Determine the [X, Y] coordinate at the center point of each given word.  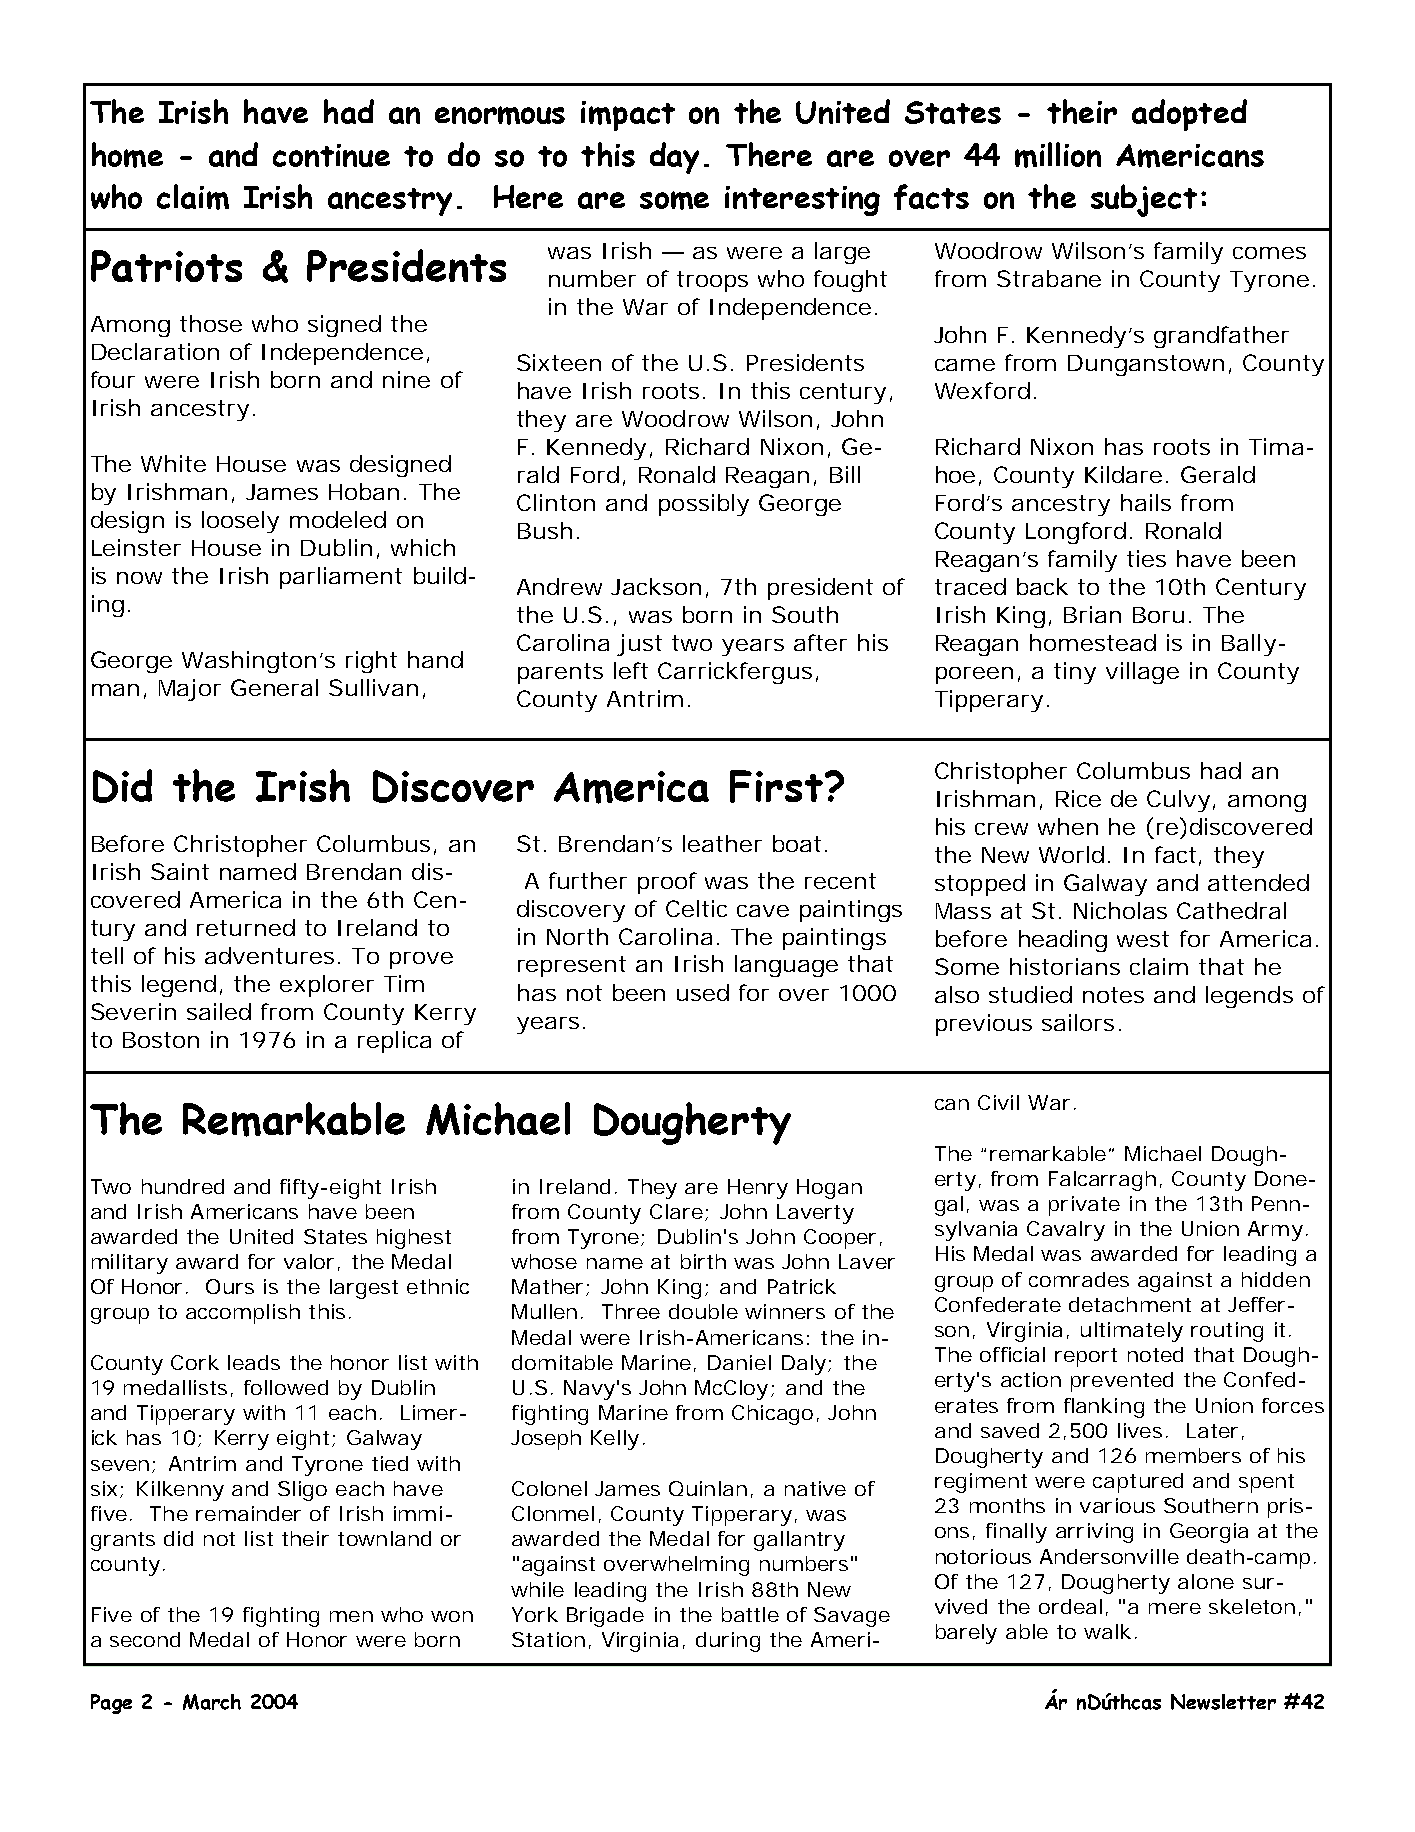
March [212, 1702]
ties [1146, 558]
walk [1107, 1631]
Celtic [696, 908]
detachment [1130, 1304]
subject [1144, 200]
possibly [704, 505]
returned [246, 927]
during [728, 1642]
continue [331, 155]
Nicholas [1120, 910]
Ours [230, 1286]
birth [703, 1261]
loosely [240, 522]
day [674, 158]
